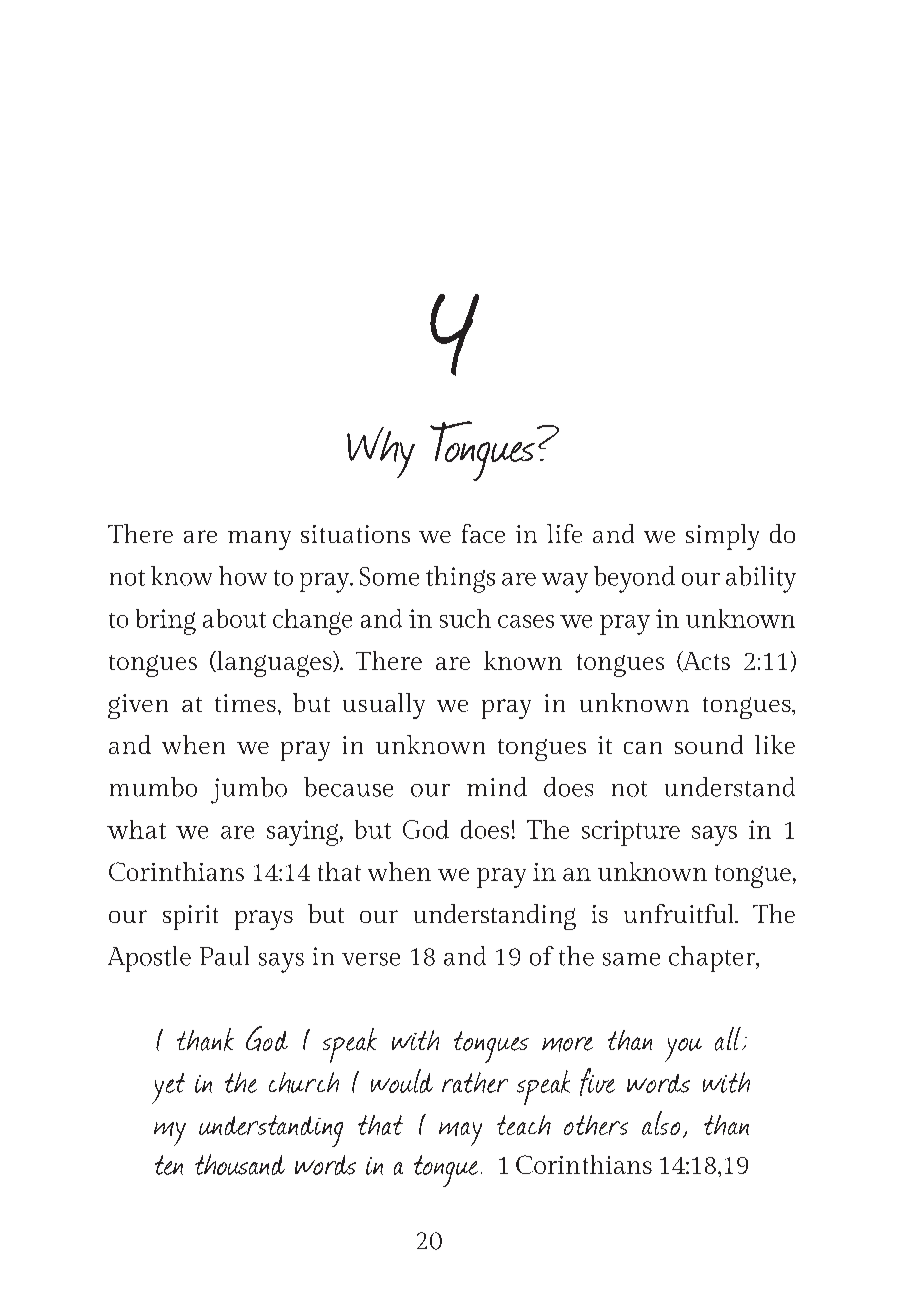 This screenshot has width=904, height=1316. Describe the element at coordinates (240, 1164) in the screenshot. I see `thousand` at that location.
